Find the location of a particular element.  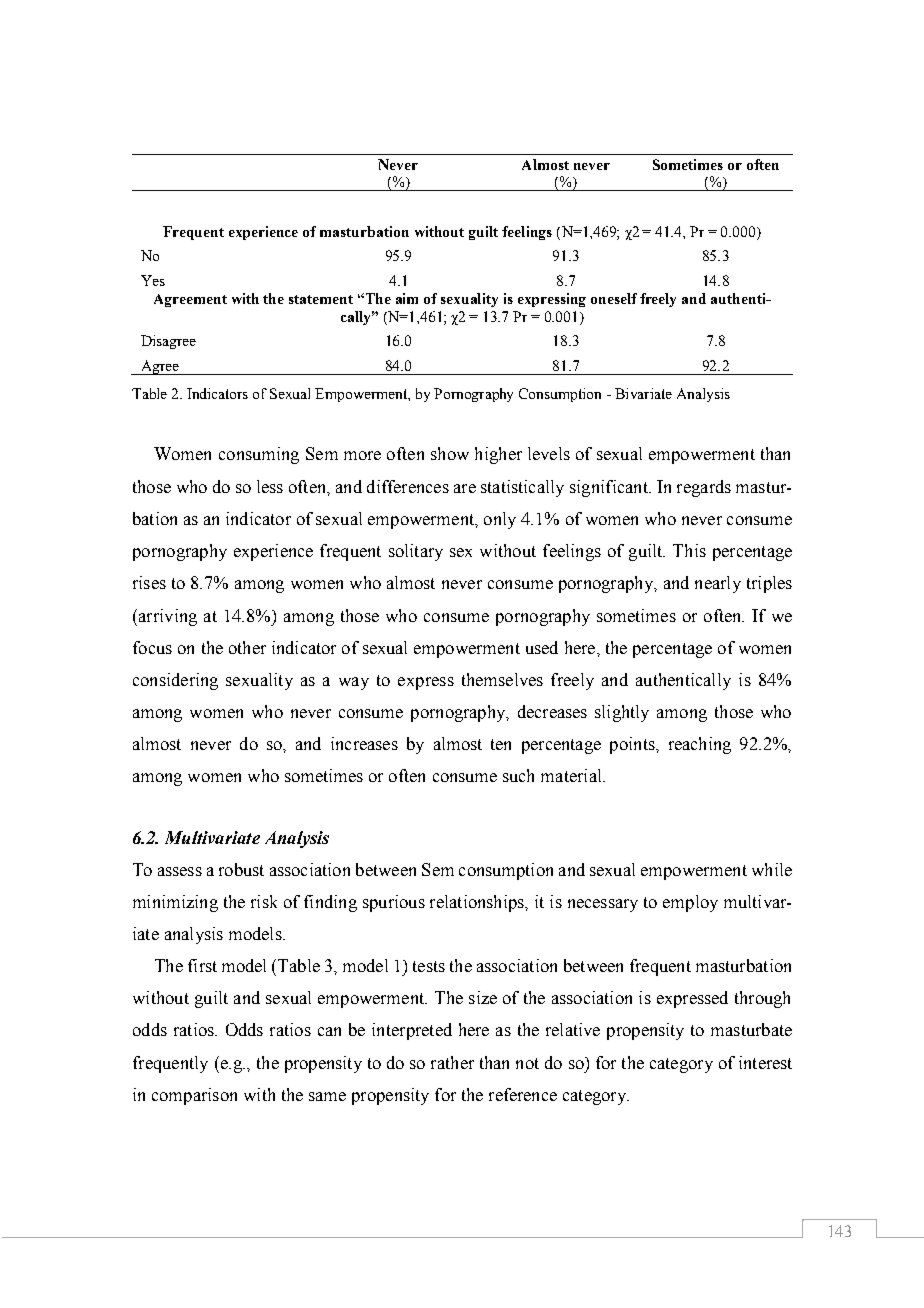

oneself is located at coordinates (614, 298).
